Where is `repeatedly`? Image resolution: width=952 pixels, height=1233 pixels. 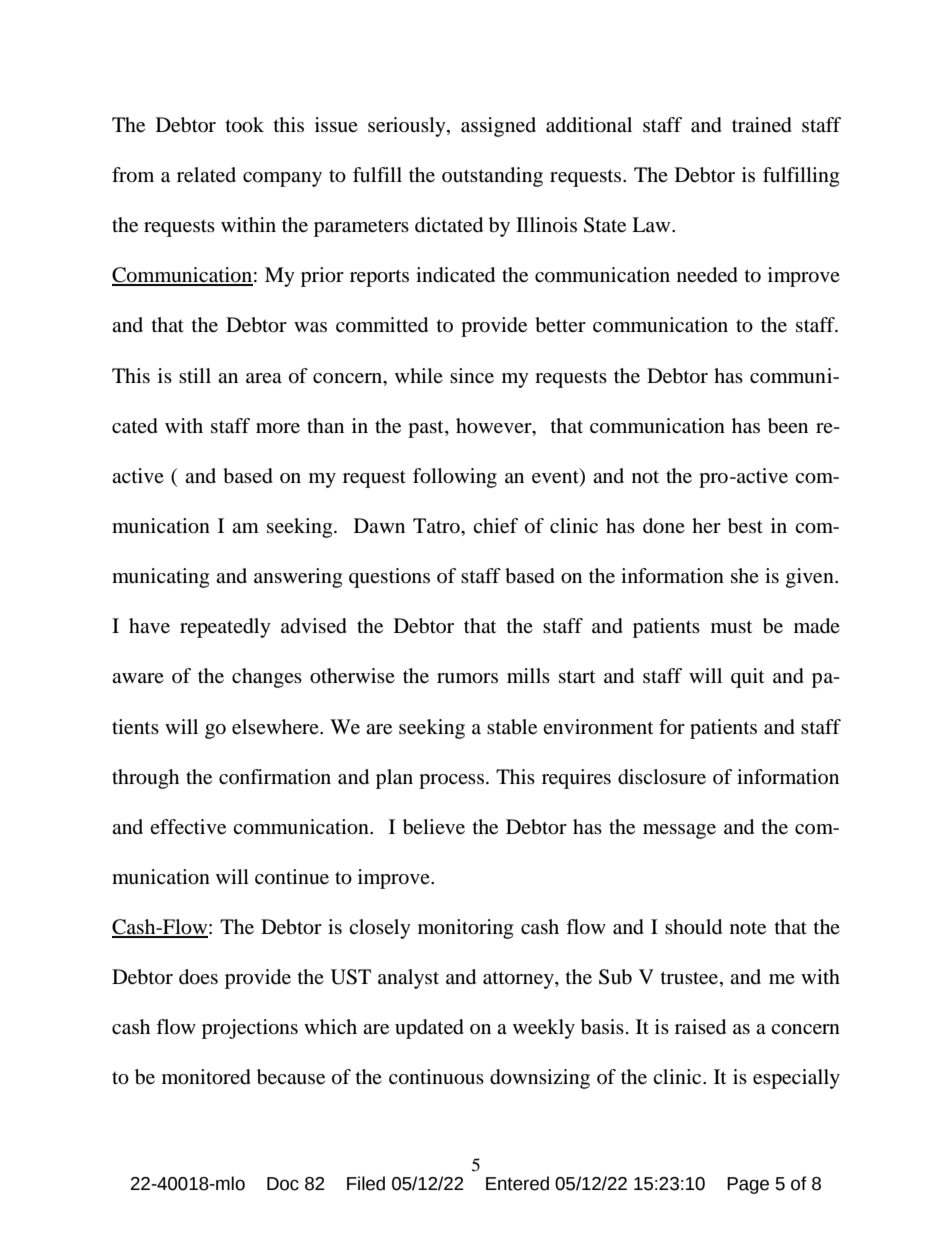
repeatedly is located at coordinates (225, 628).
